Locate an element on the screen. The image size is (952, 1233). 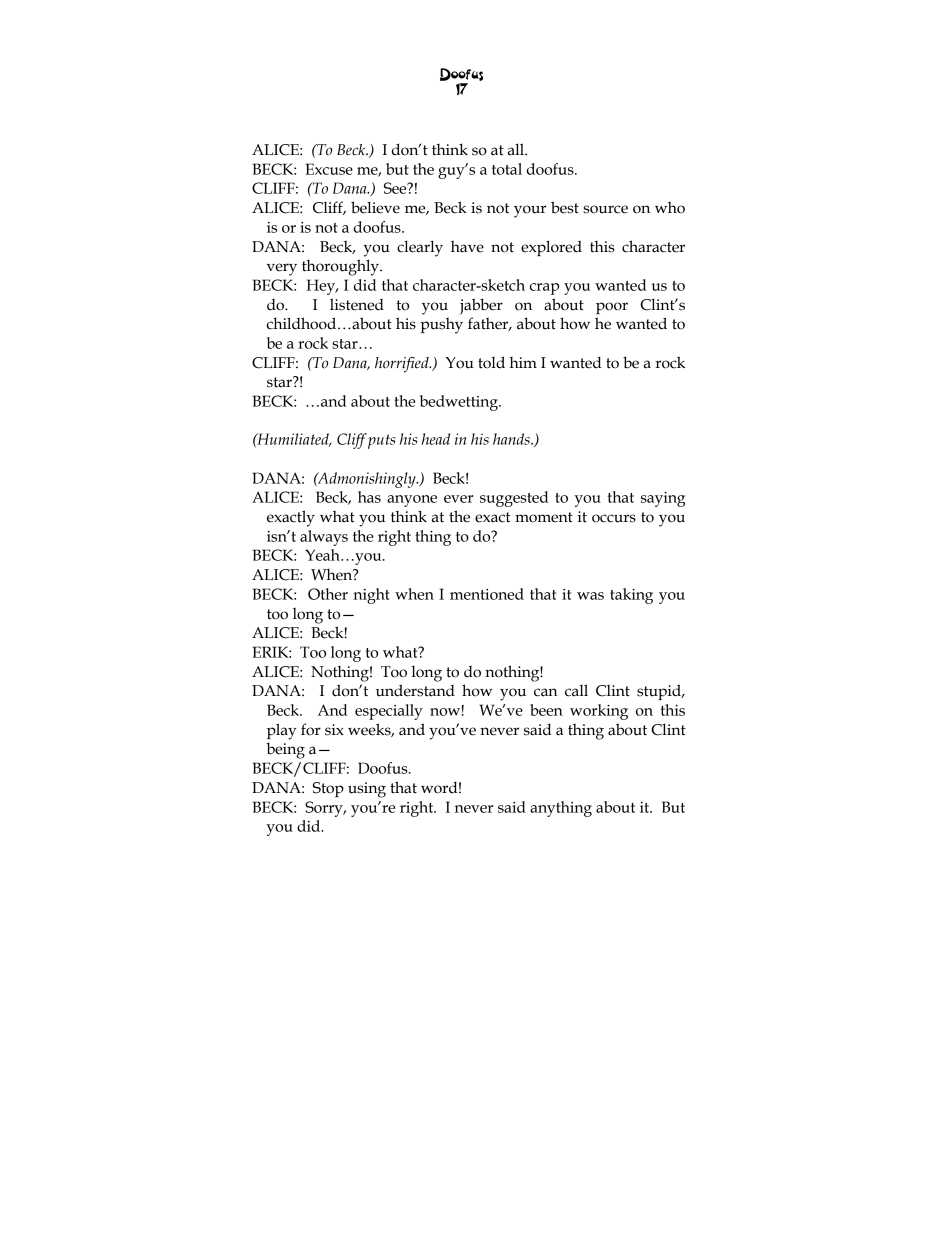
total is located at coordinates (507, 169).
